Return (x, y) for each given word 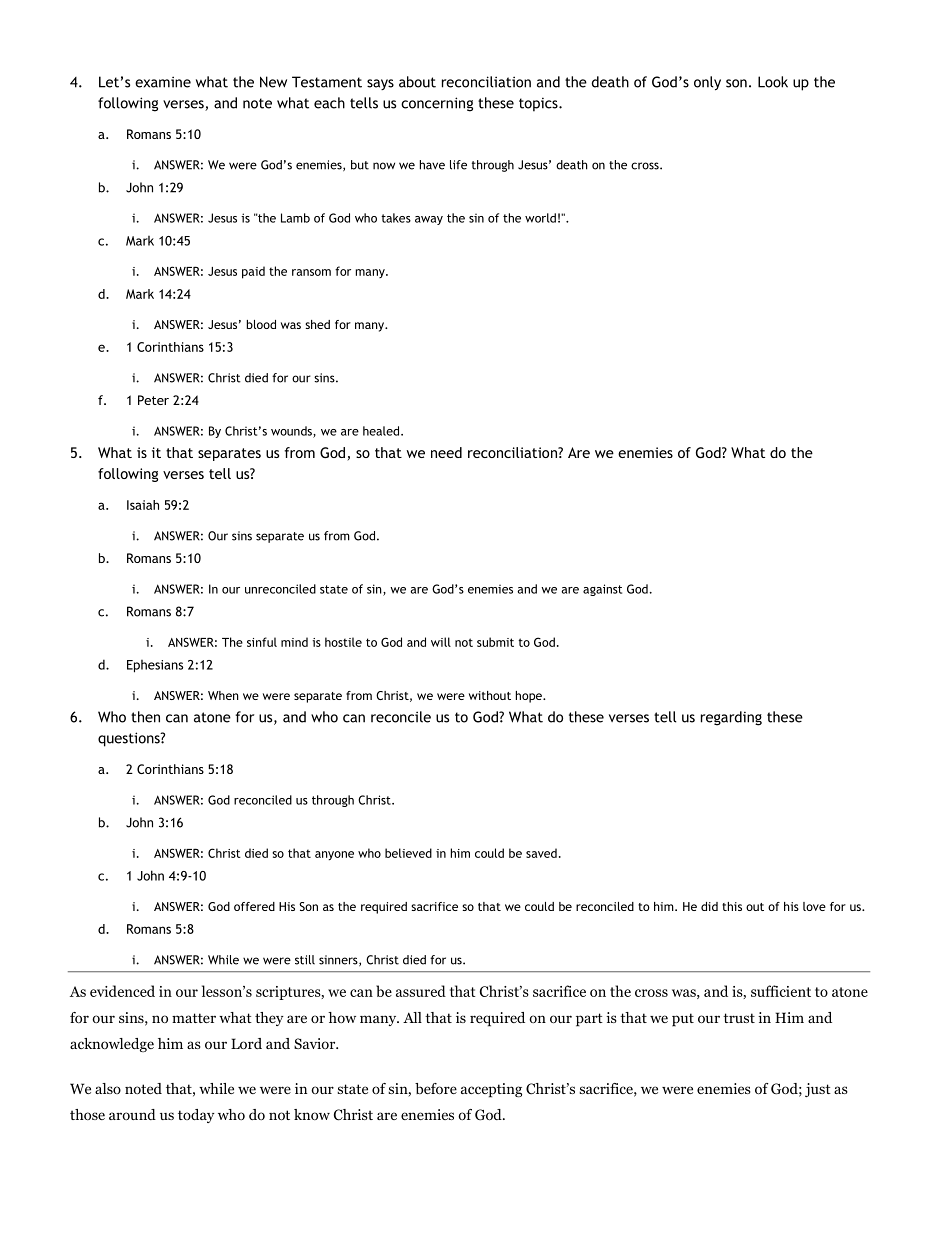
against (602, 590)
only (707, 83)
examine (163, 82)
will (441, 642)
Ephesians (155, 666)
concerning (437, 104)
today (196, 1116)
